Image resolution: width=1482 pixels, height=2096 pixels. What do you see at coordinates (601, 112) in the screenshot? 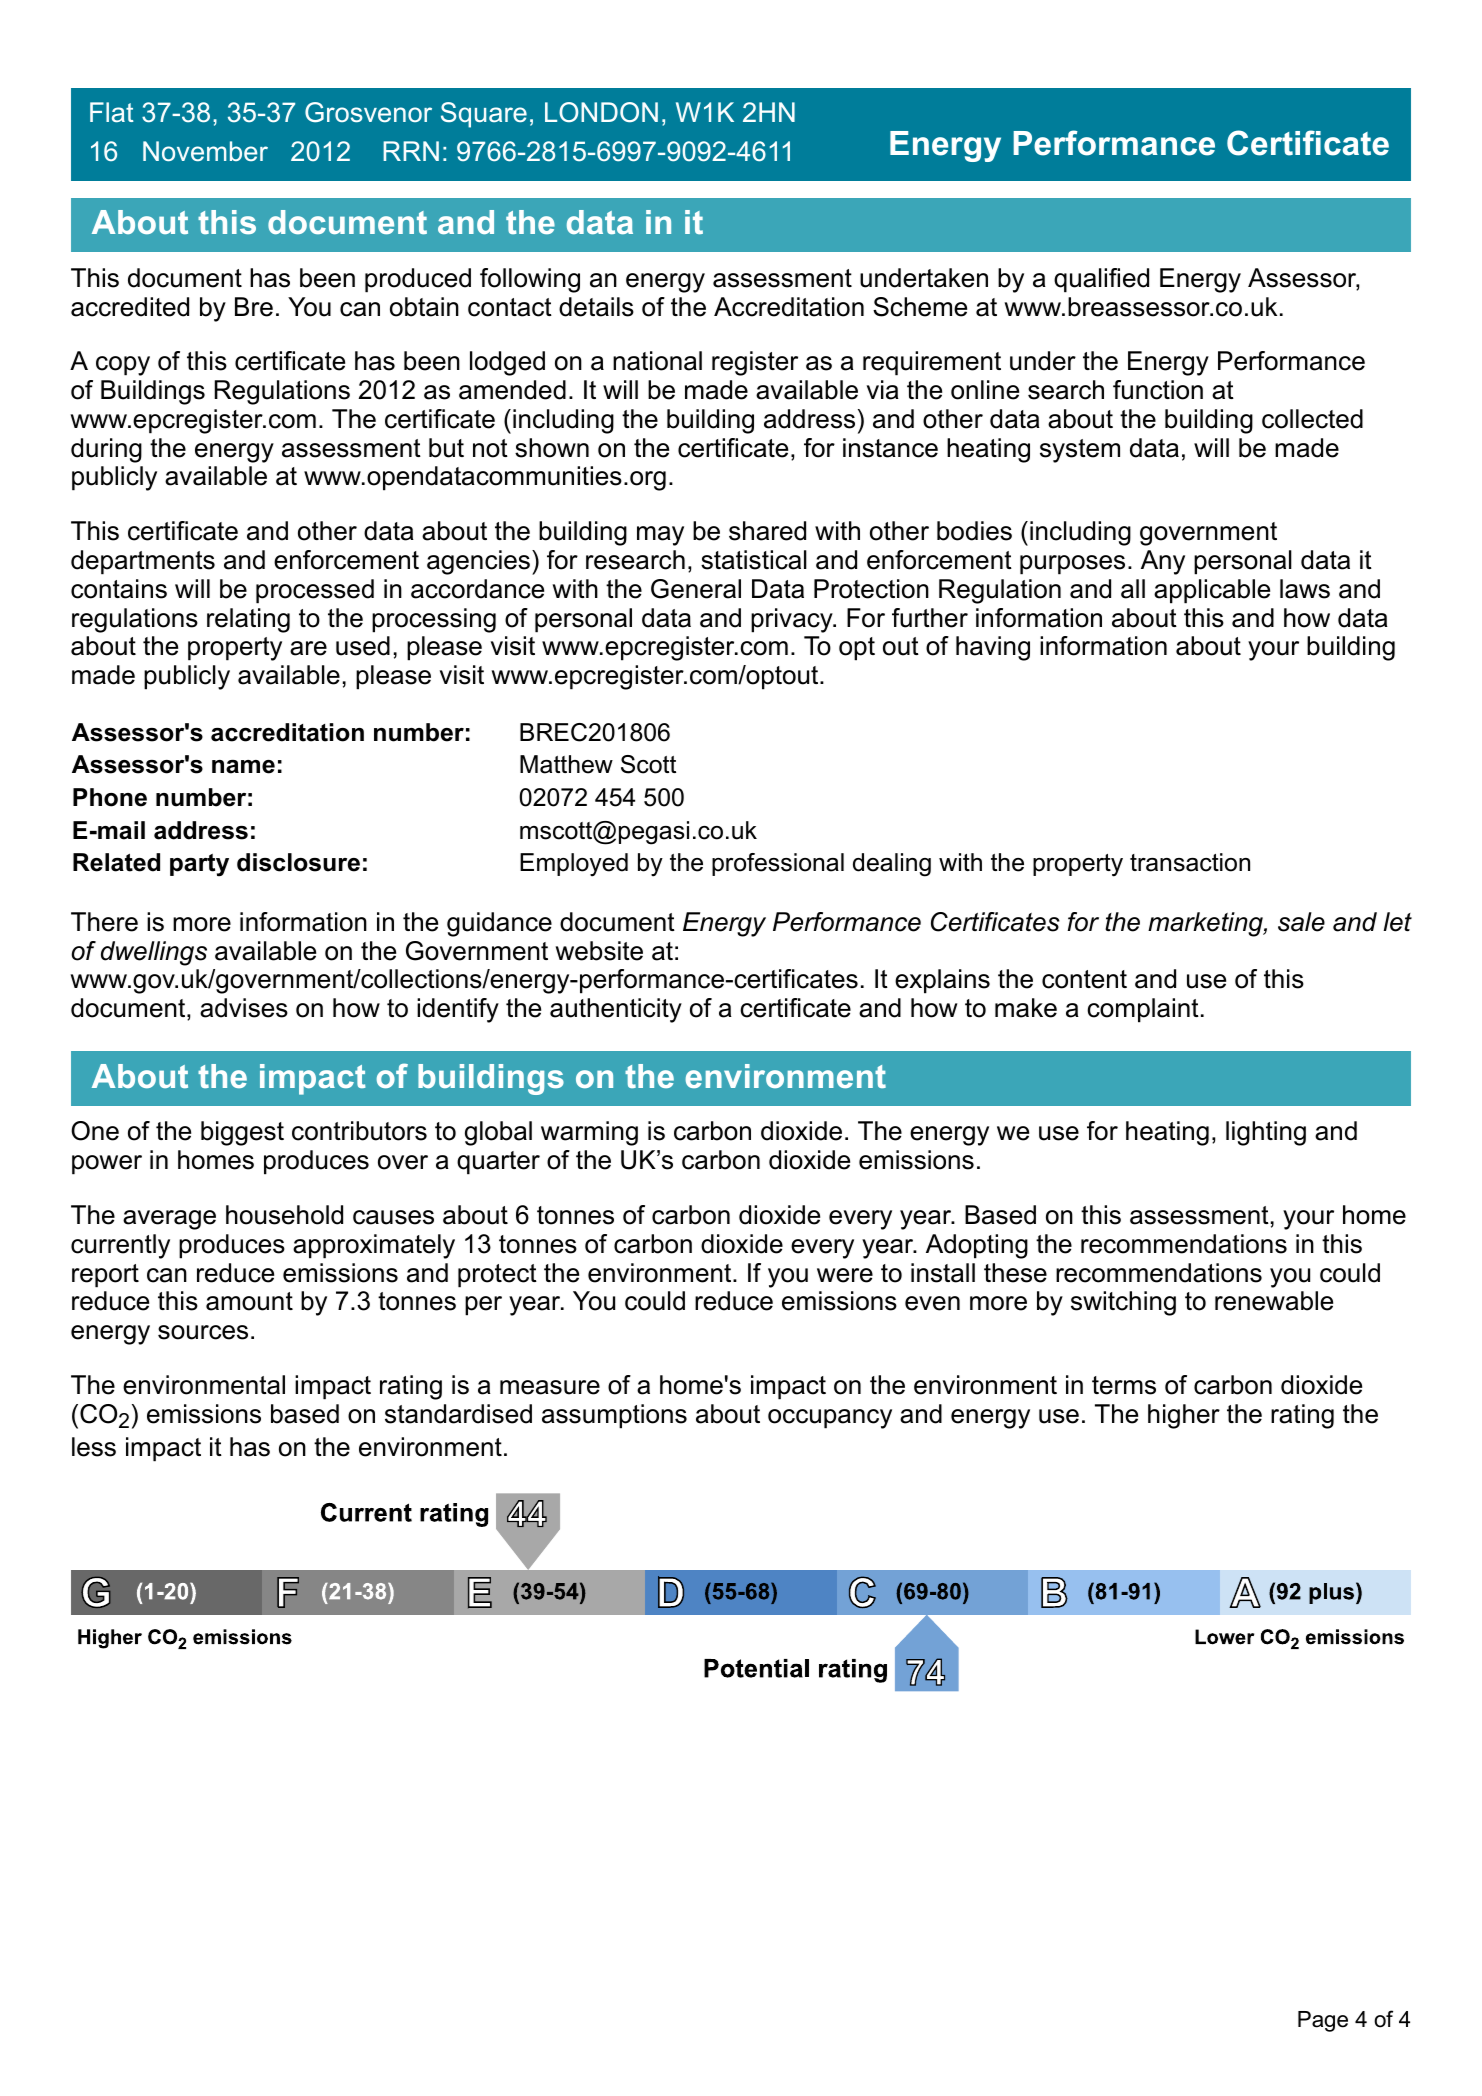
I see `LONDON` at bounding box center [601, 112].
